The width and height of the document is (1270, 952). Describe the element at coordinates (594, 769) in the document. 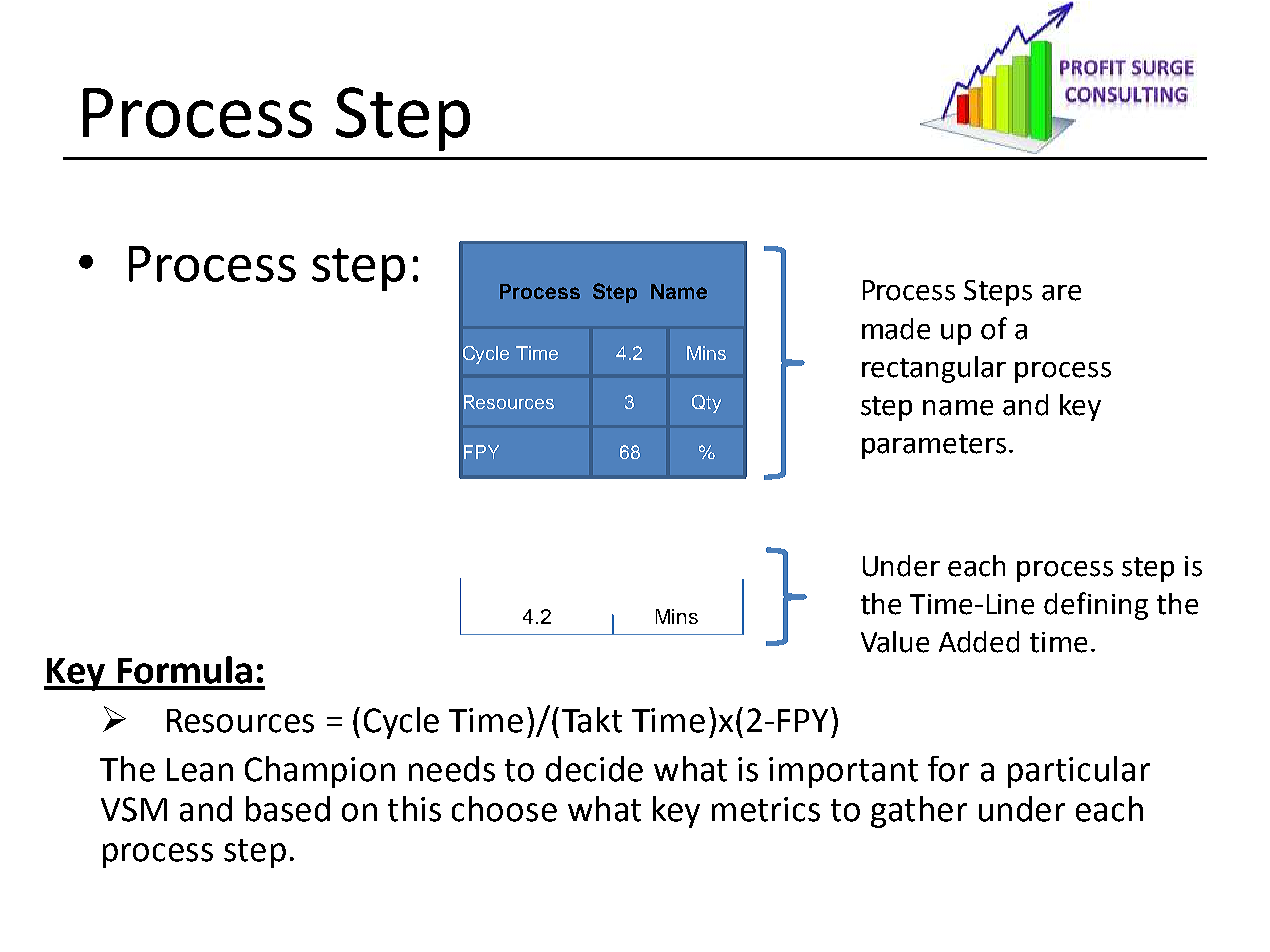

I see `decide` at that location.
